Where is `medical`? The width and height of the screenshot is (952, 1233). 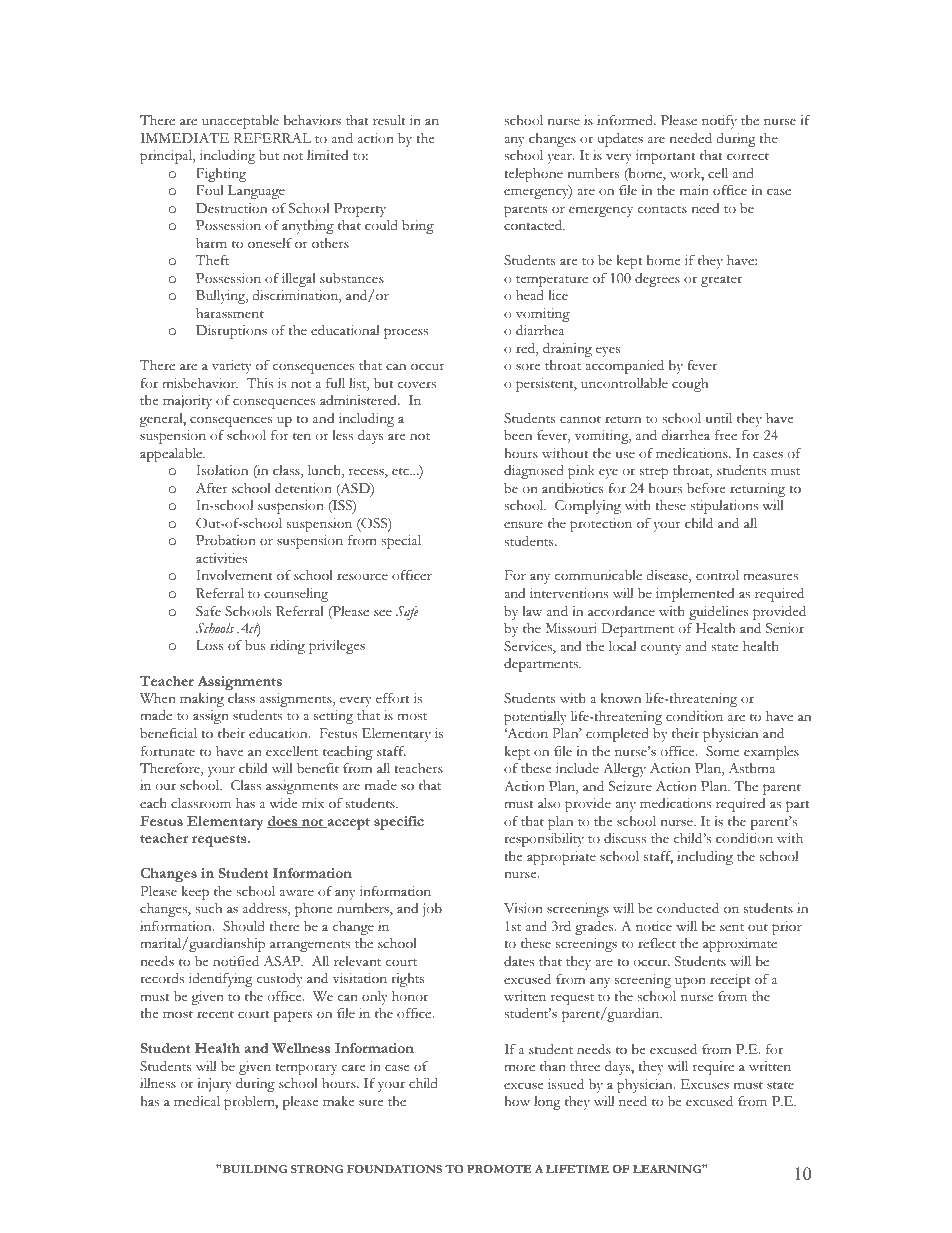
medical is located at coordinates (197, 1101).
